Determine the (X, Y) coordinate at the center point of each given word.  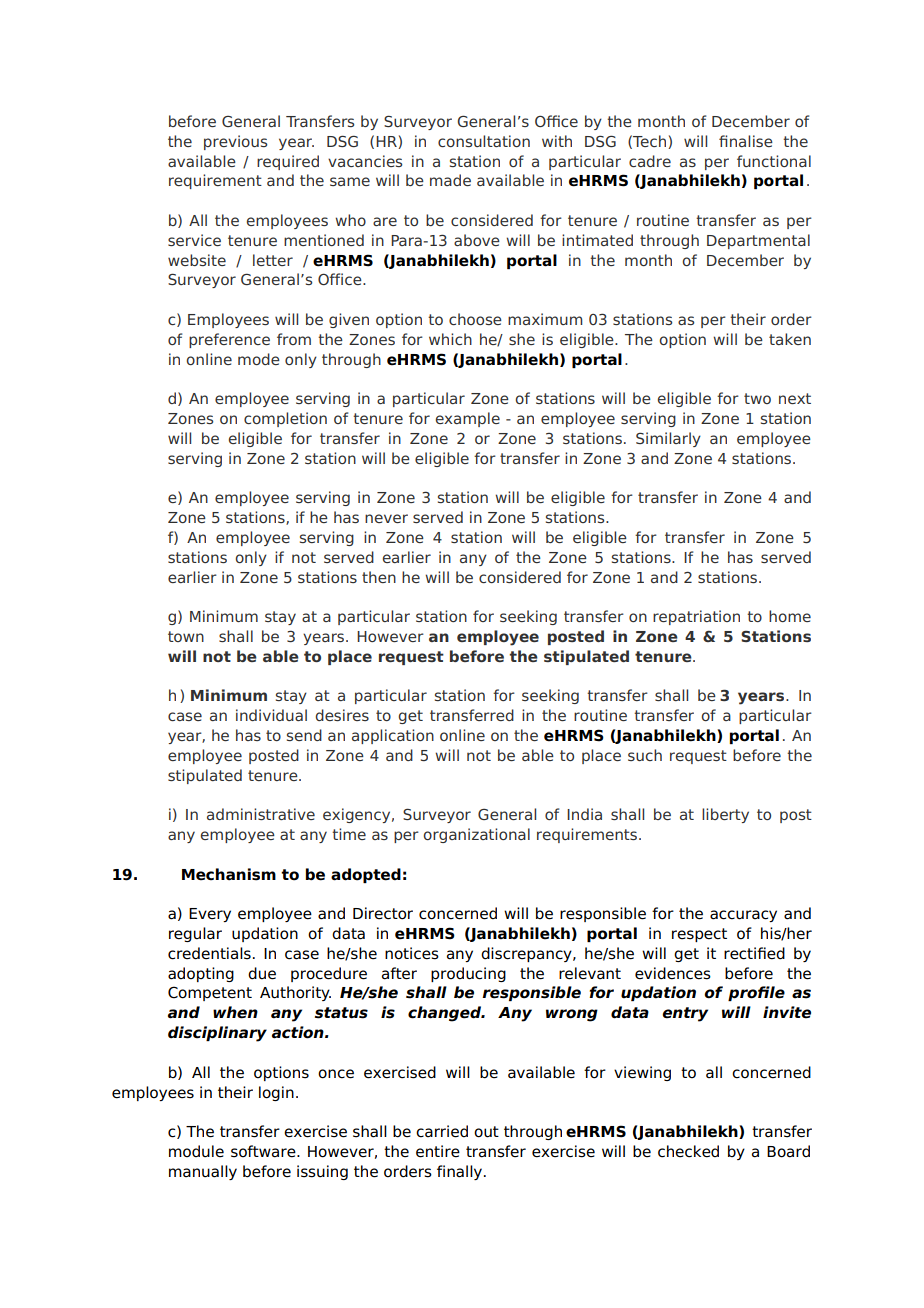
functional (774, 161)
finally (461, 1172)
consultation (484, 141)
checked (688, 1151)
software (264, 1151)
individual (271, 715)
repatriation (696, 617)
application (393, 736)
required (288, 162)
